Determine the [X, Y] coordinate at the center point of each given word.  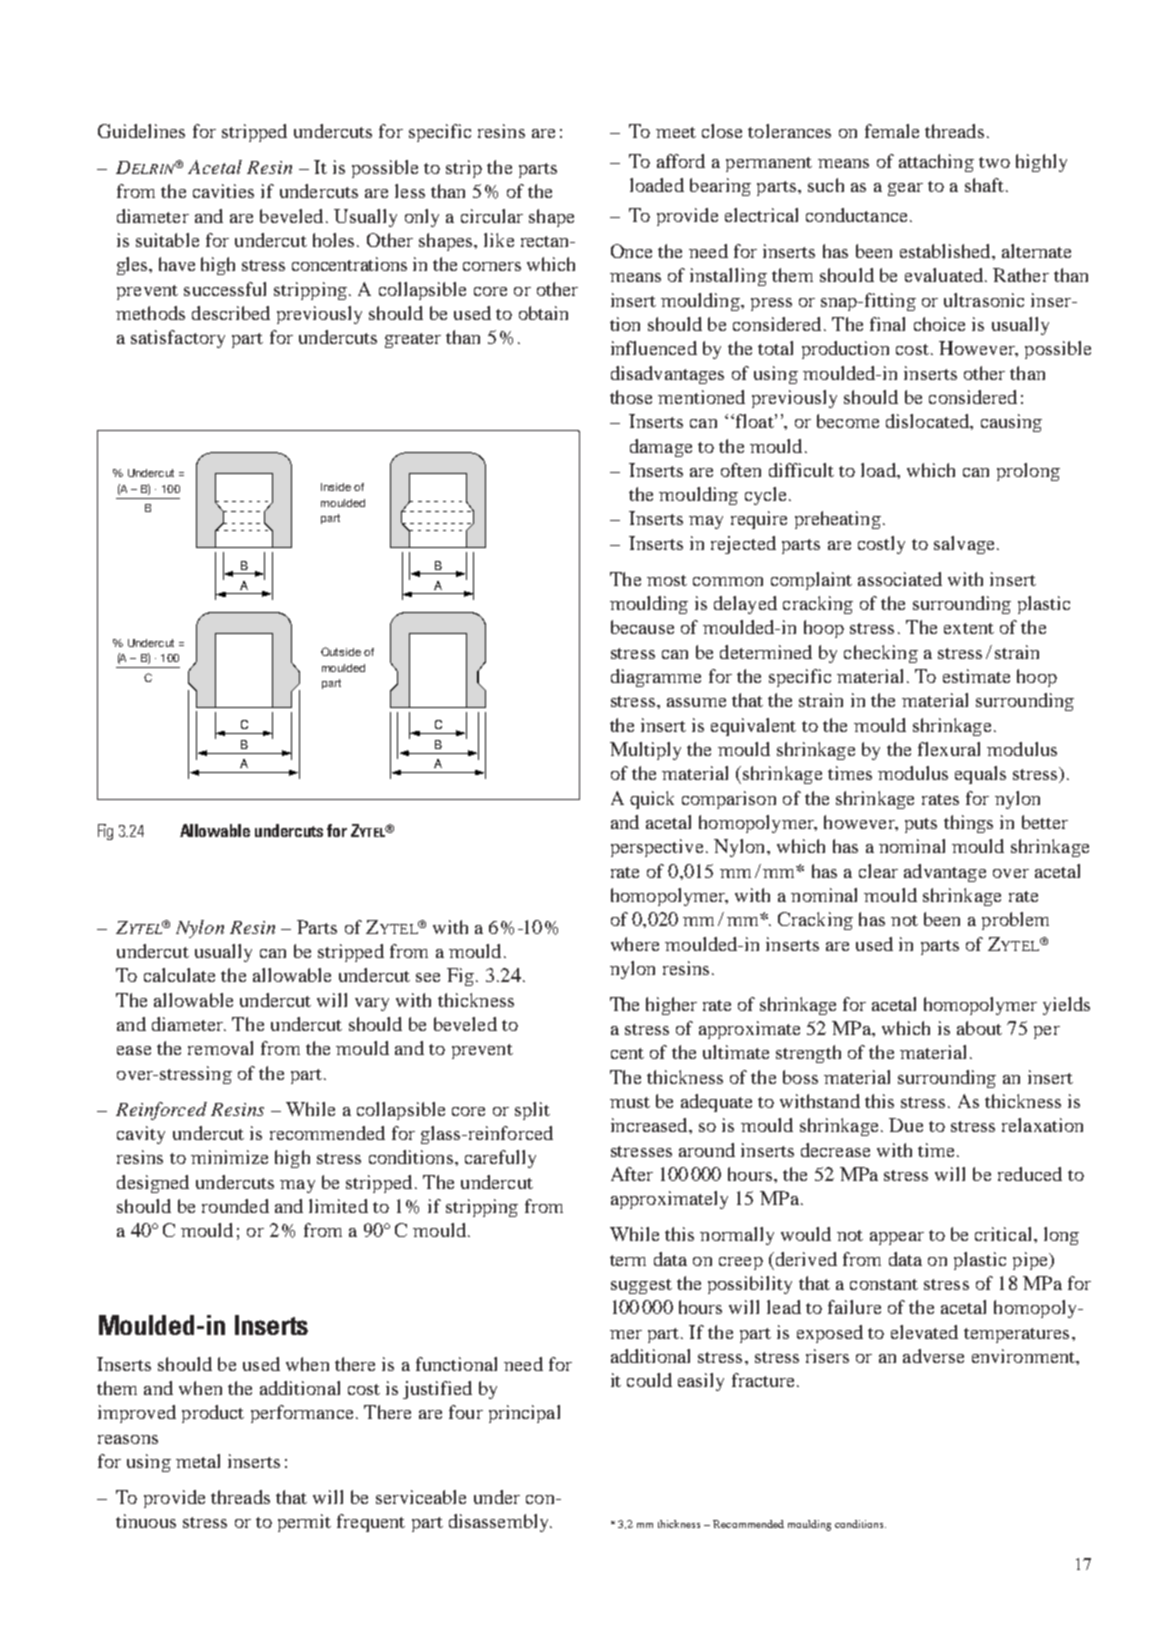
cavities [223, 191]
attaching [936, 163]
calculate [179, 975]
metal [198, 1461]
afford [681, 161]
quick [652, 800]
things [968, 824]
